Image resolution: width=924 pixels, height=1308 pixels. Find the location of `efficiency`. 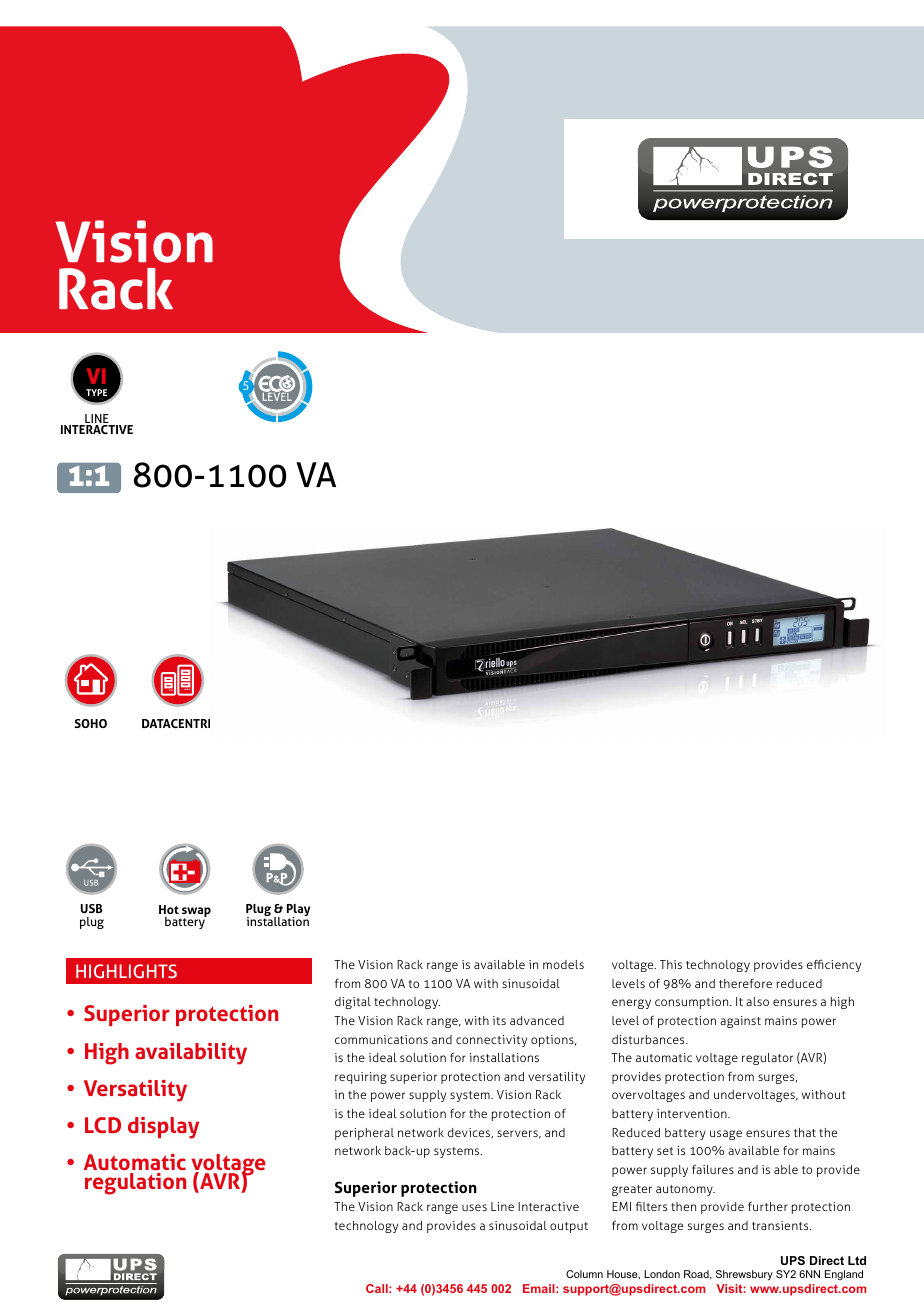

efficiency is located at coordinates (834, 965).
